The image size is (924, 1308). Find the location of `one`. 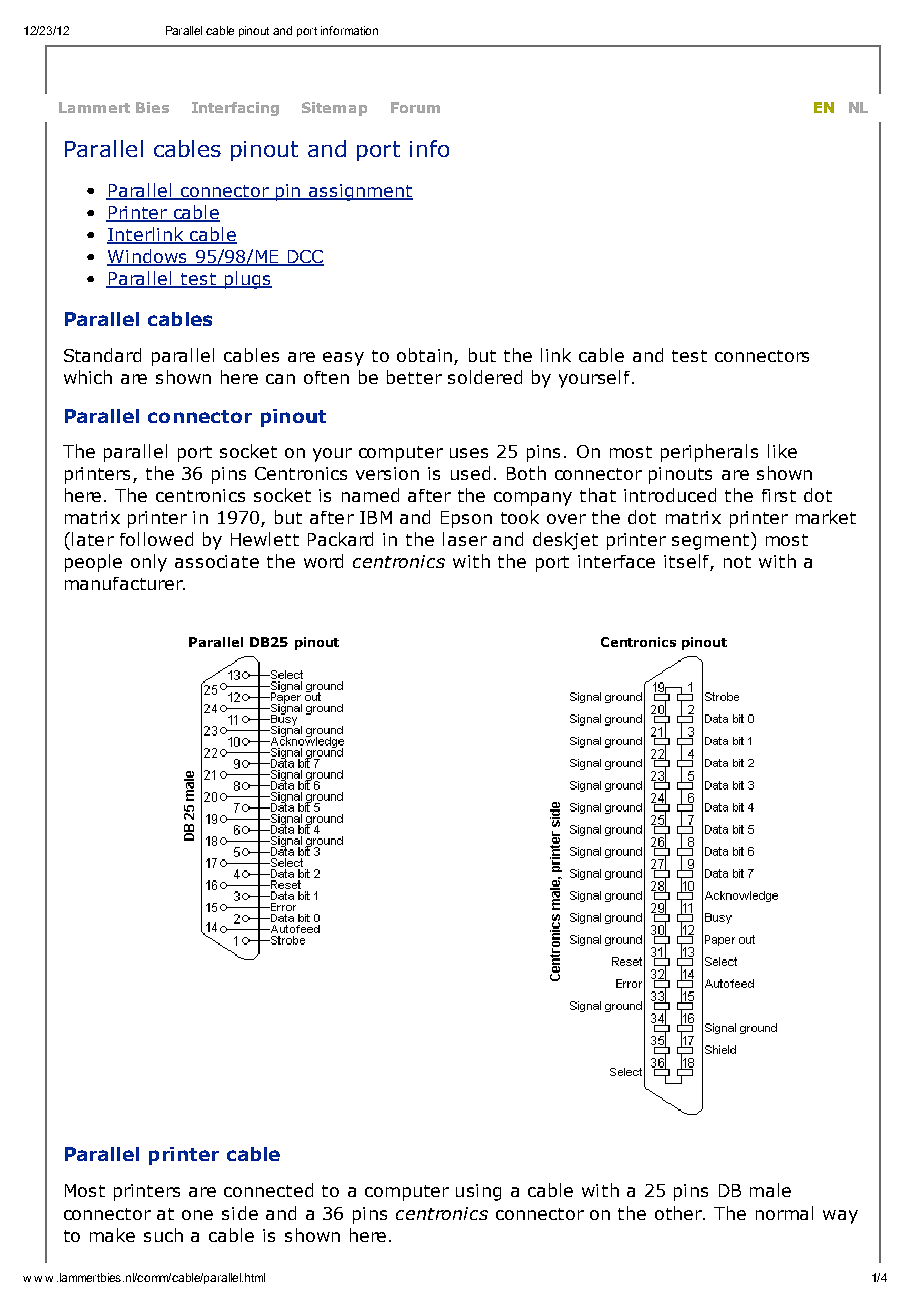

one is located at coordinates (197, 1215).
